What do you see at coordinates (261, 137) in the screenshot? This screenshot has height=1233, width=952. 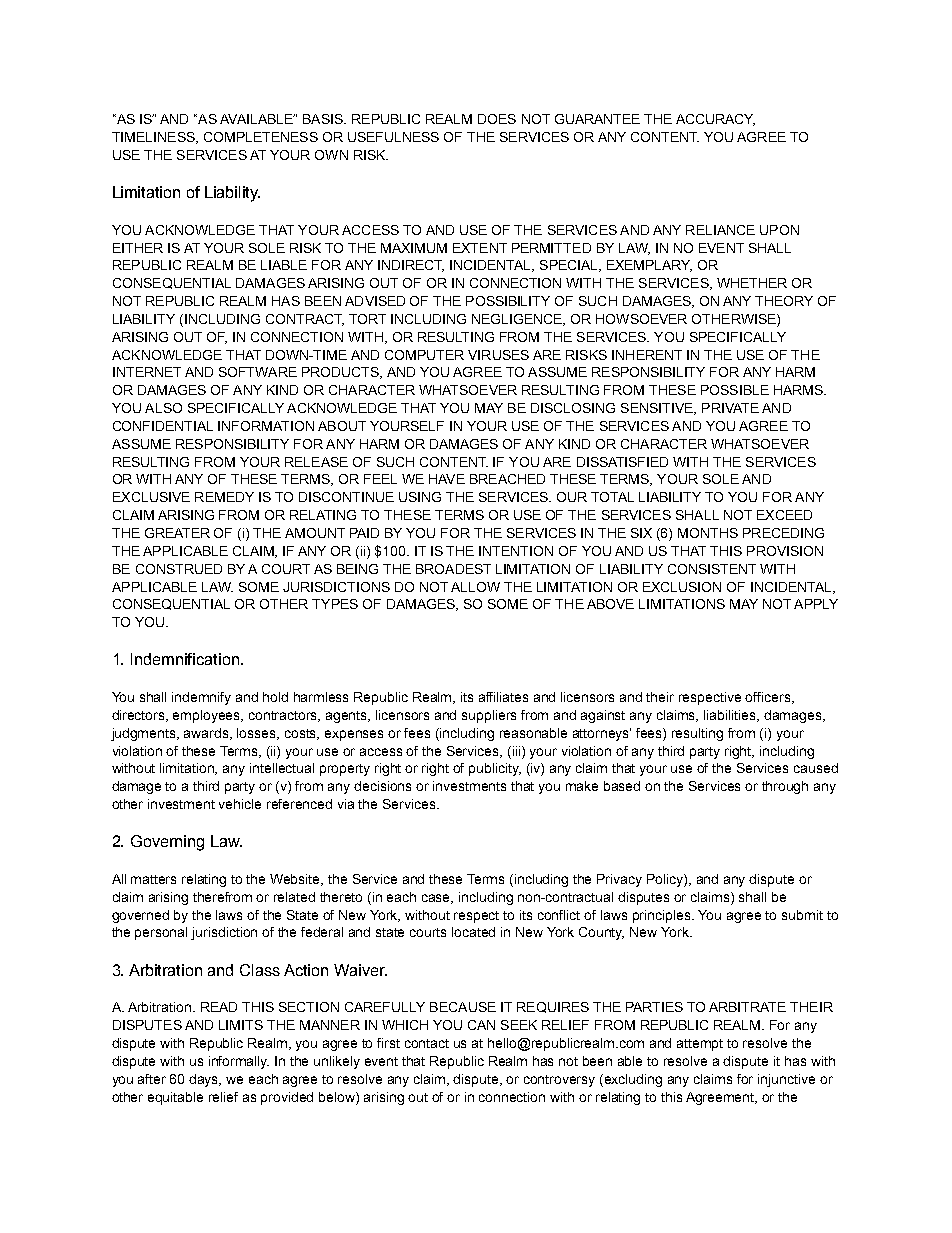 I see `COMPLETENESS` at bounding box center [261, 137].
